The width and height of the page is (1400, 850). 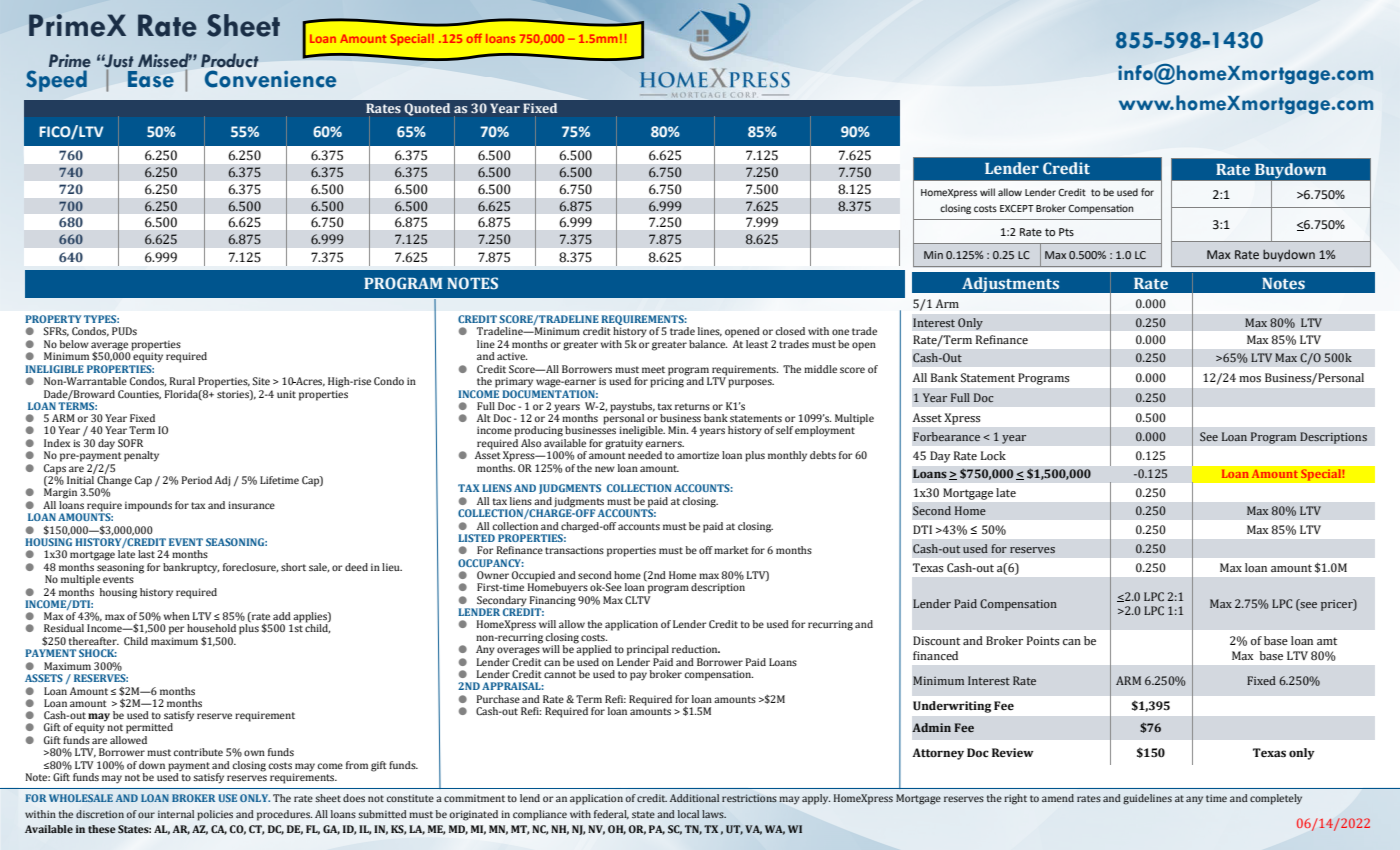 I want to click on balance, so click(x=708, y=344).
